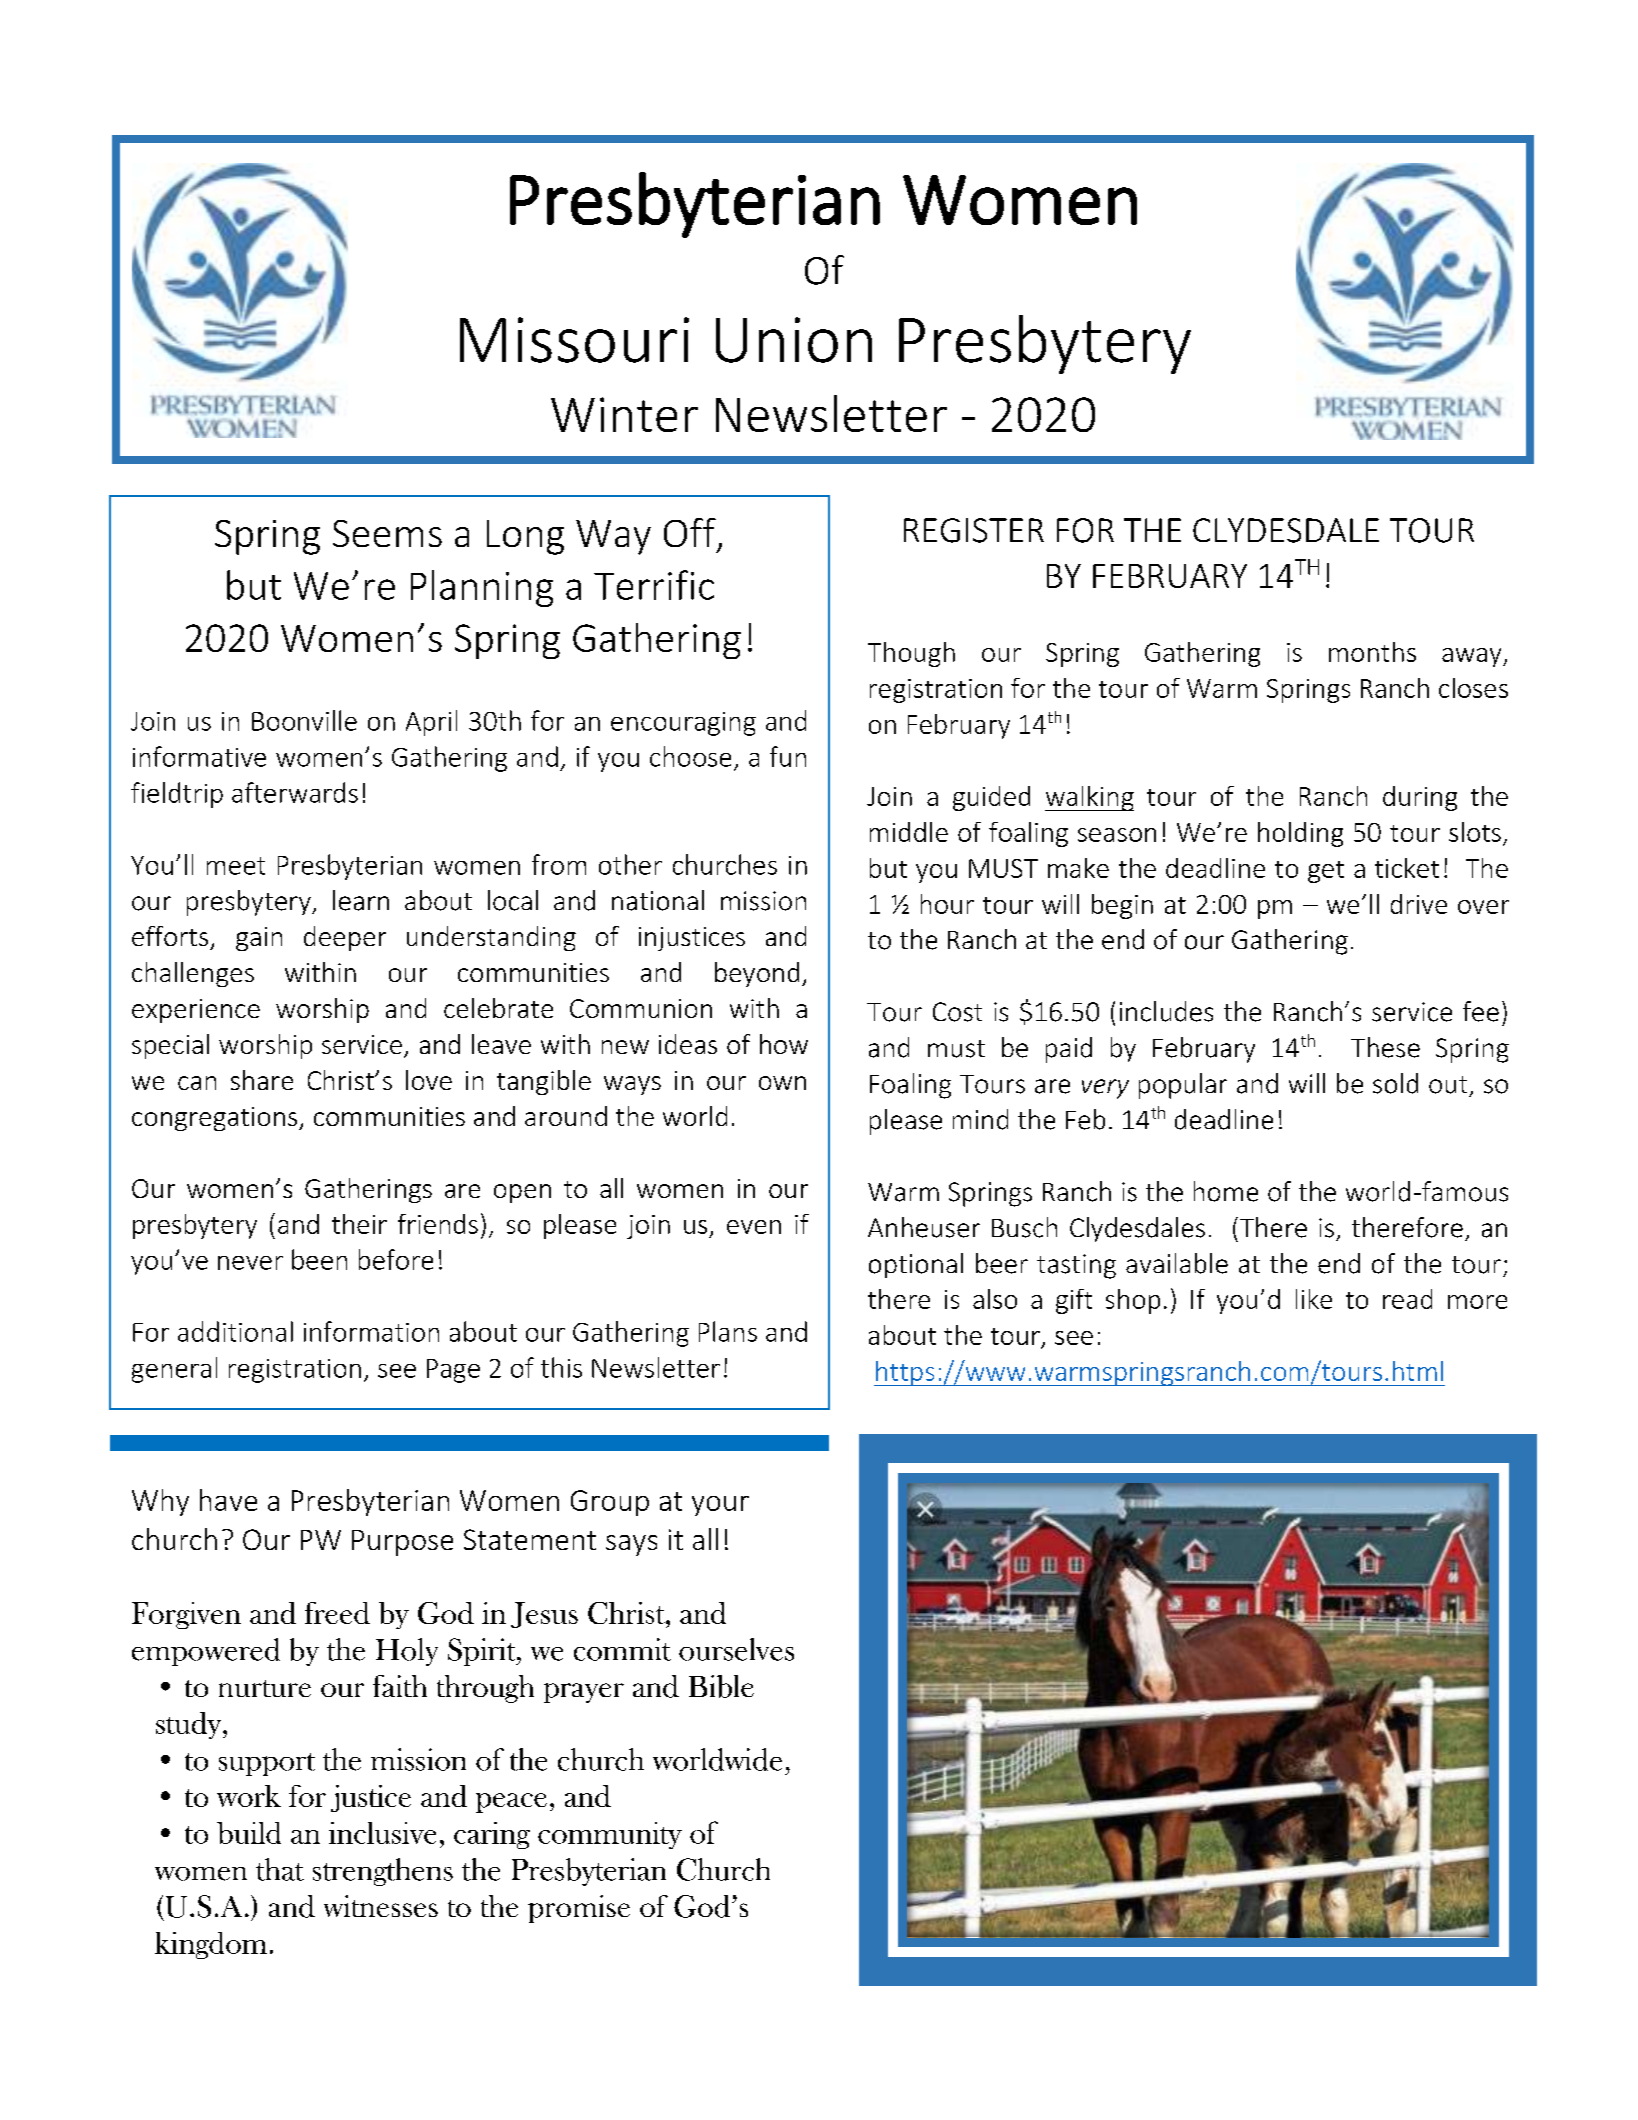  What do you see at coordinates (610, 1835) in the page?
I see `community` at bounding box center [610, 1835].
